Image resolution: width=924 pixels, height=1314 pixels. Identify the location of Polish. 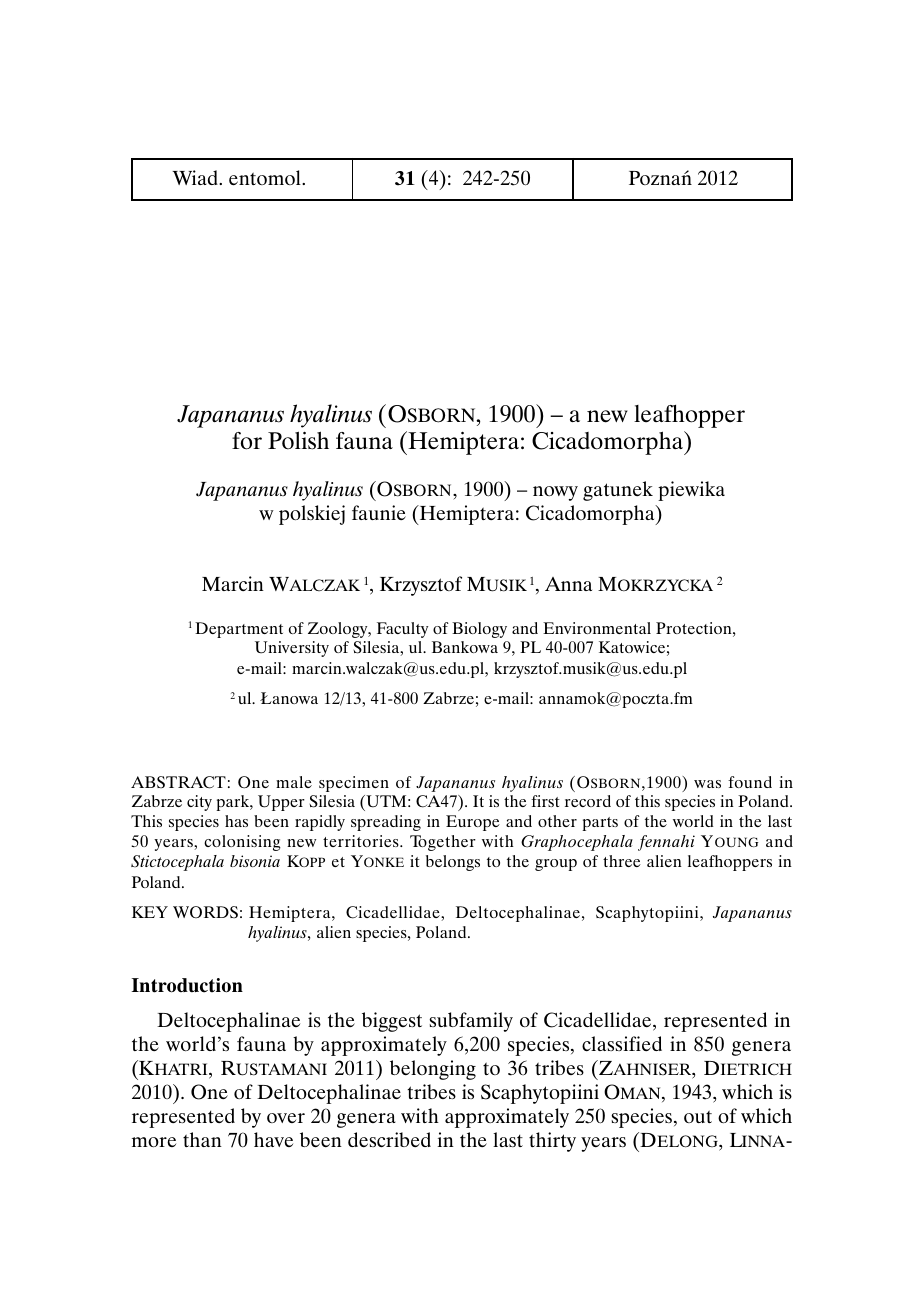
(298, 440).
